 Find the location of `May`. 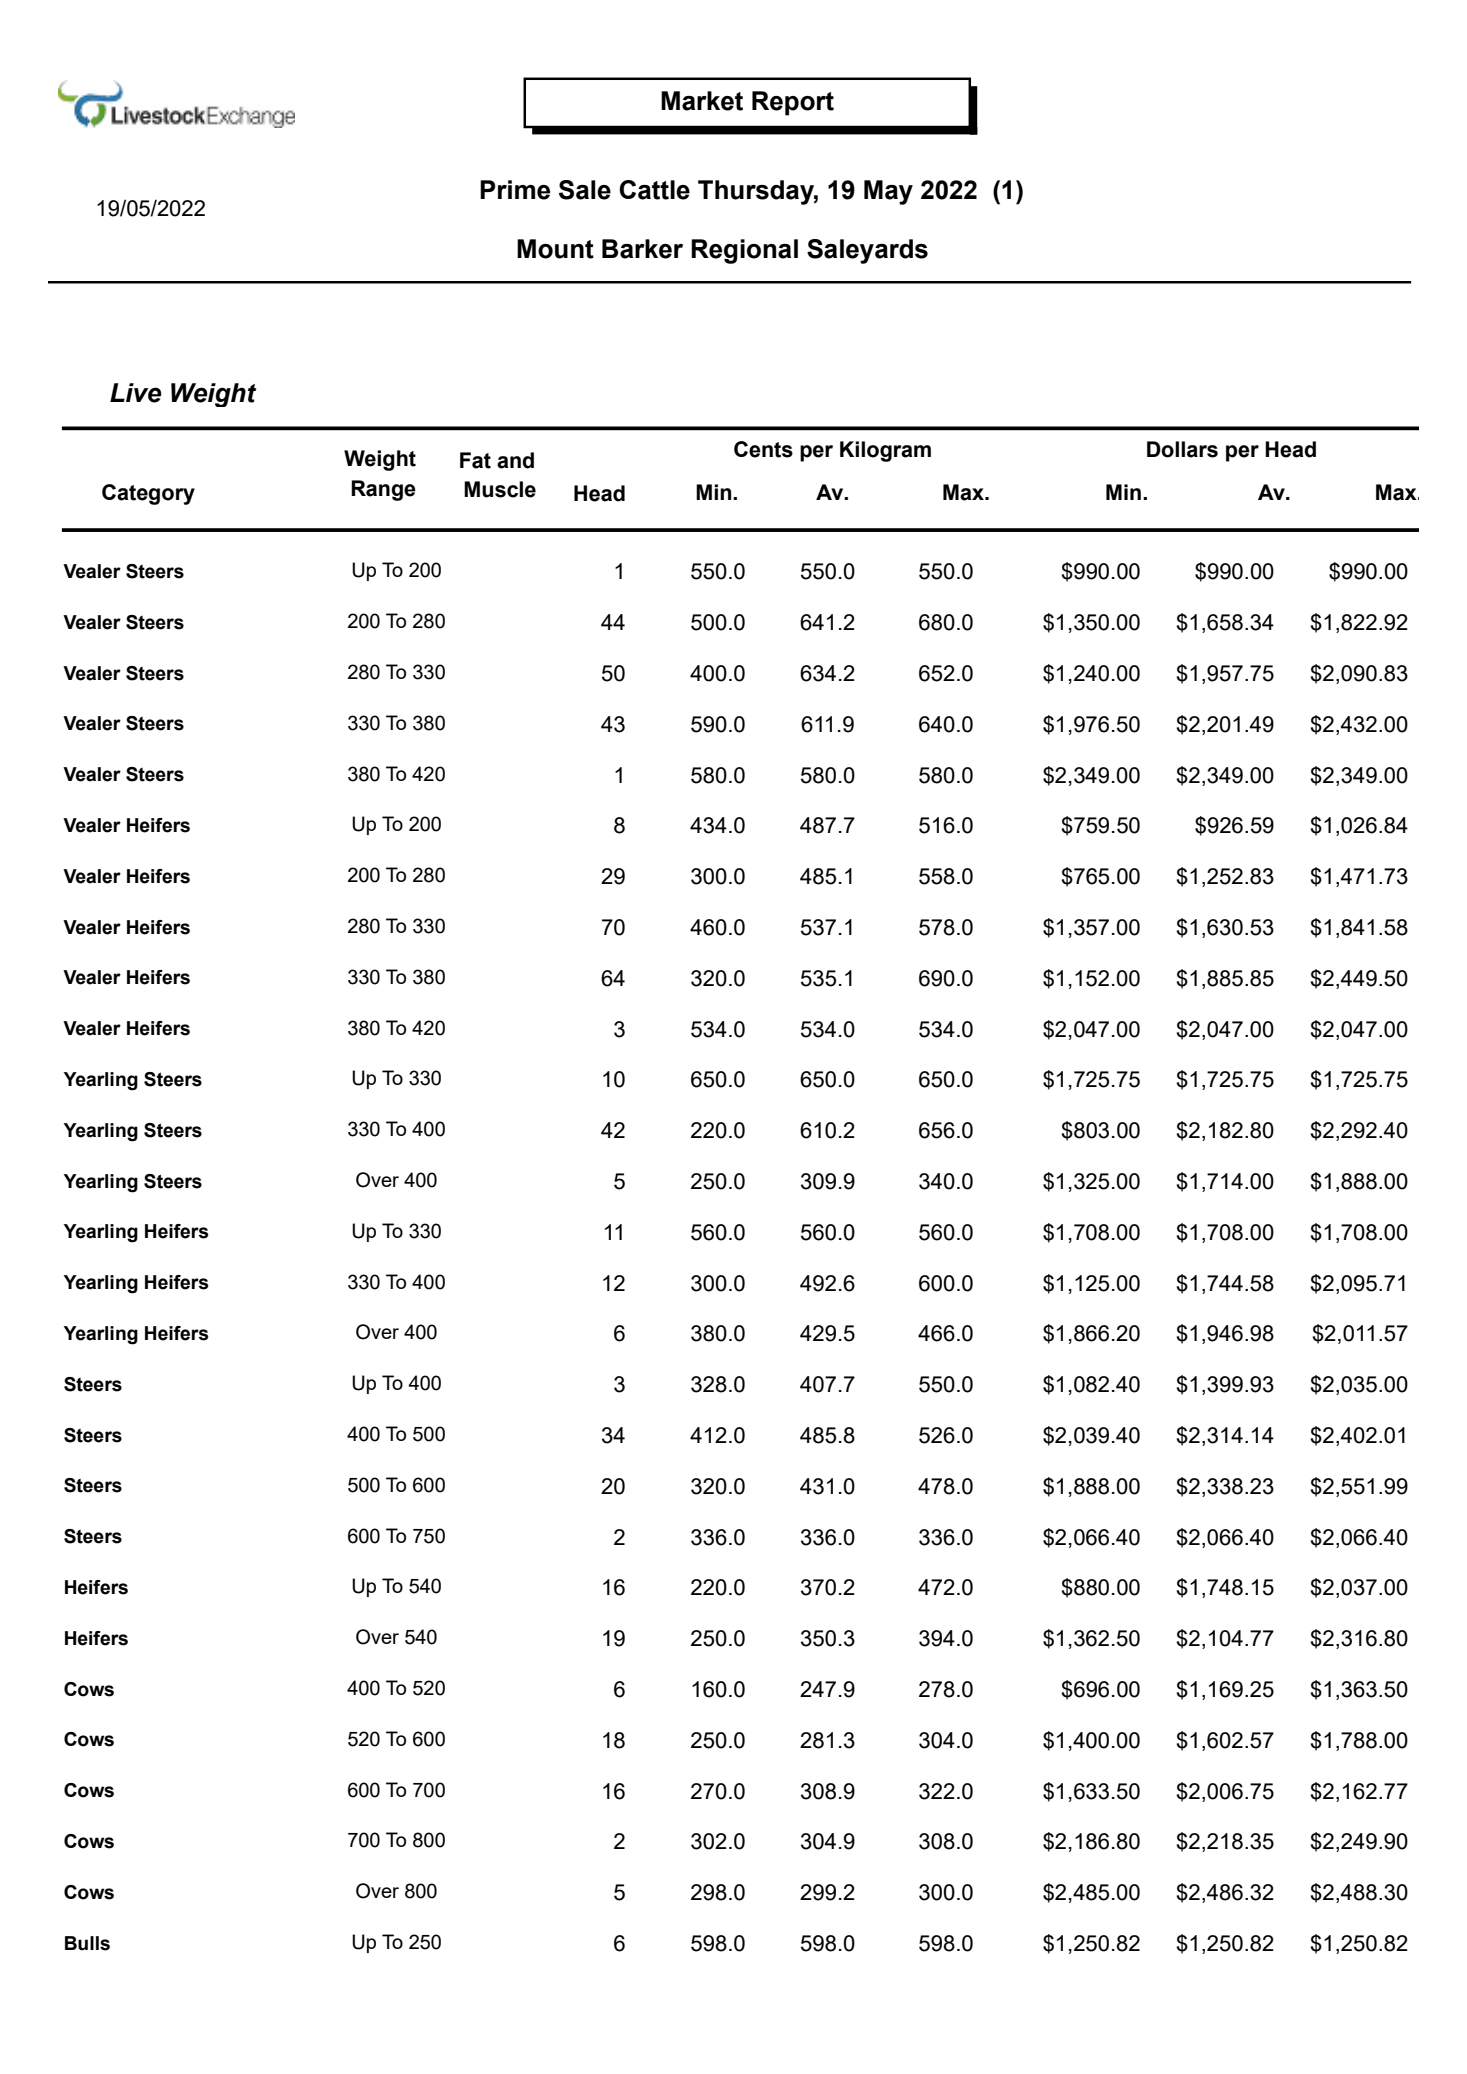

May is located at coordinates (888, 192).
